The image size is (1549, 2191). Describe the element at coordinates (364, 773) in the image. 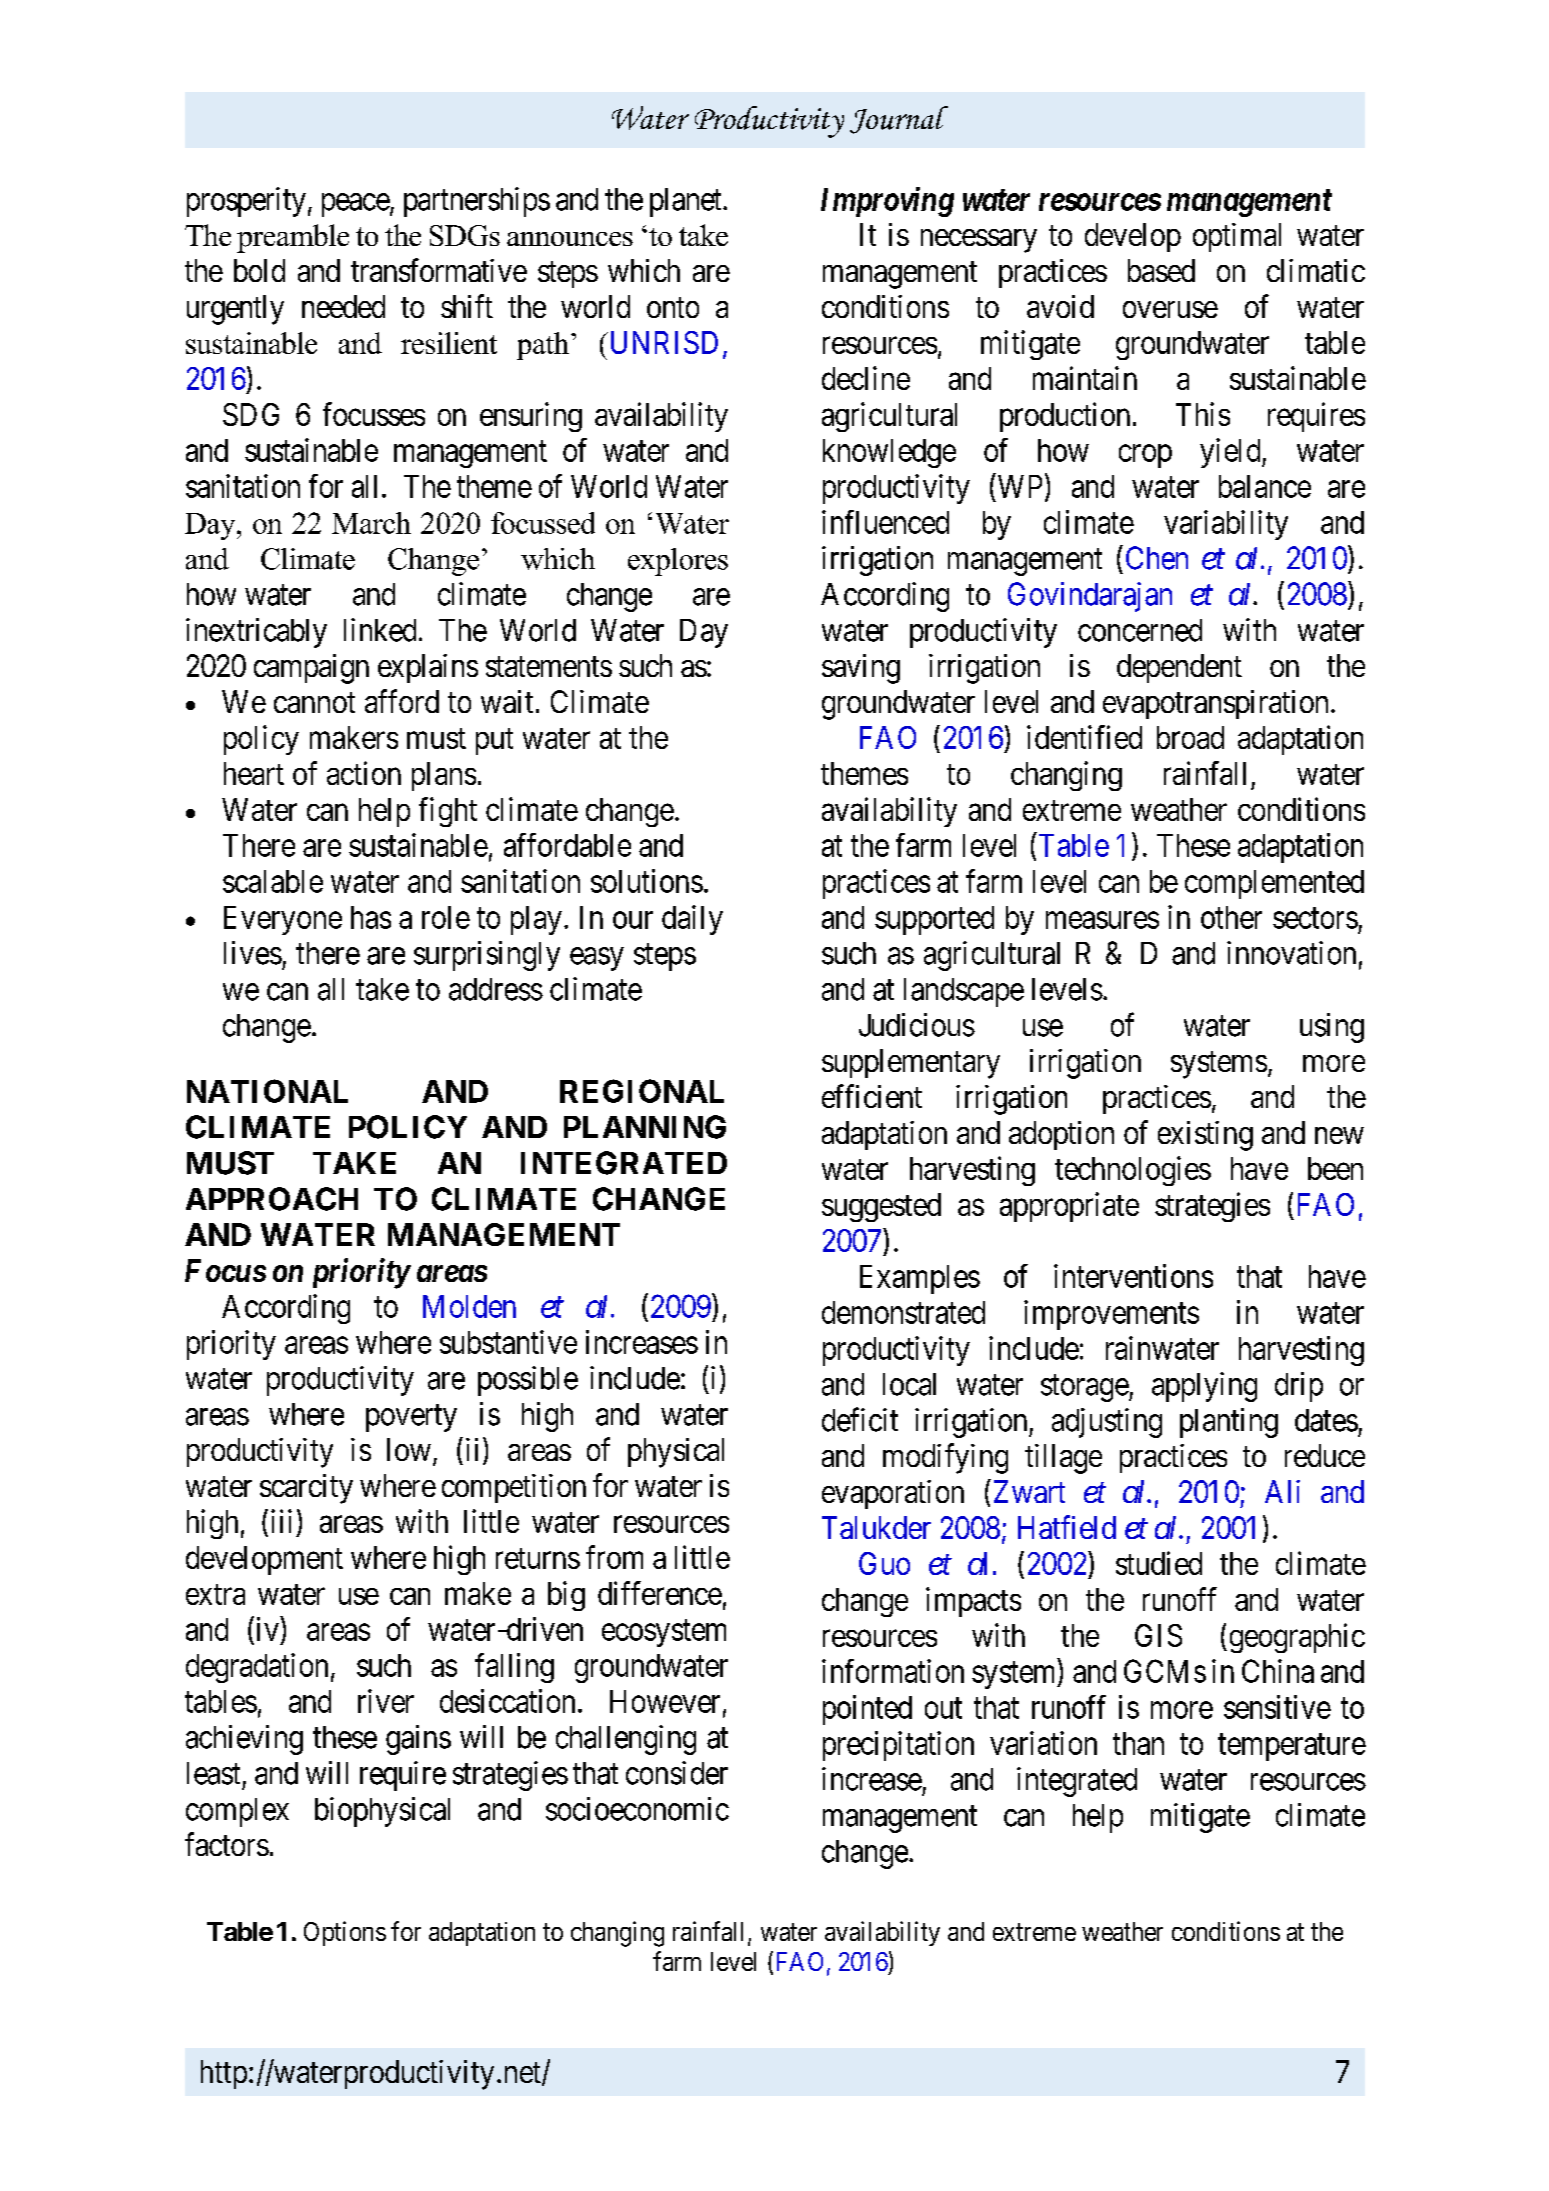

I see `action` at that location.
